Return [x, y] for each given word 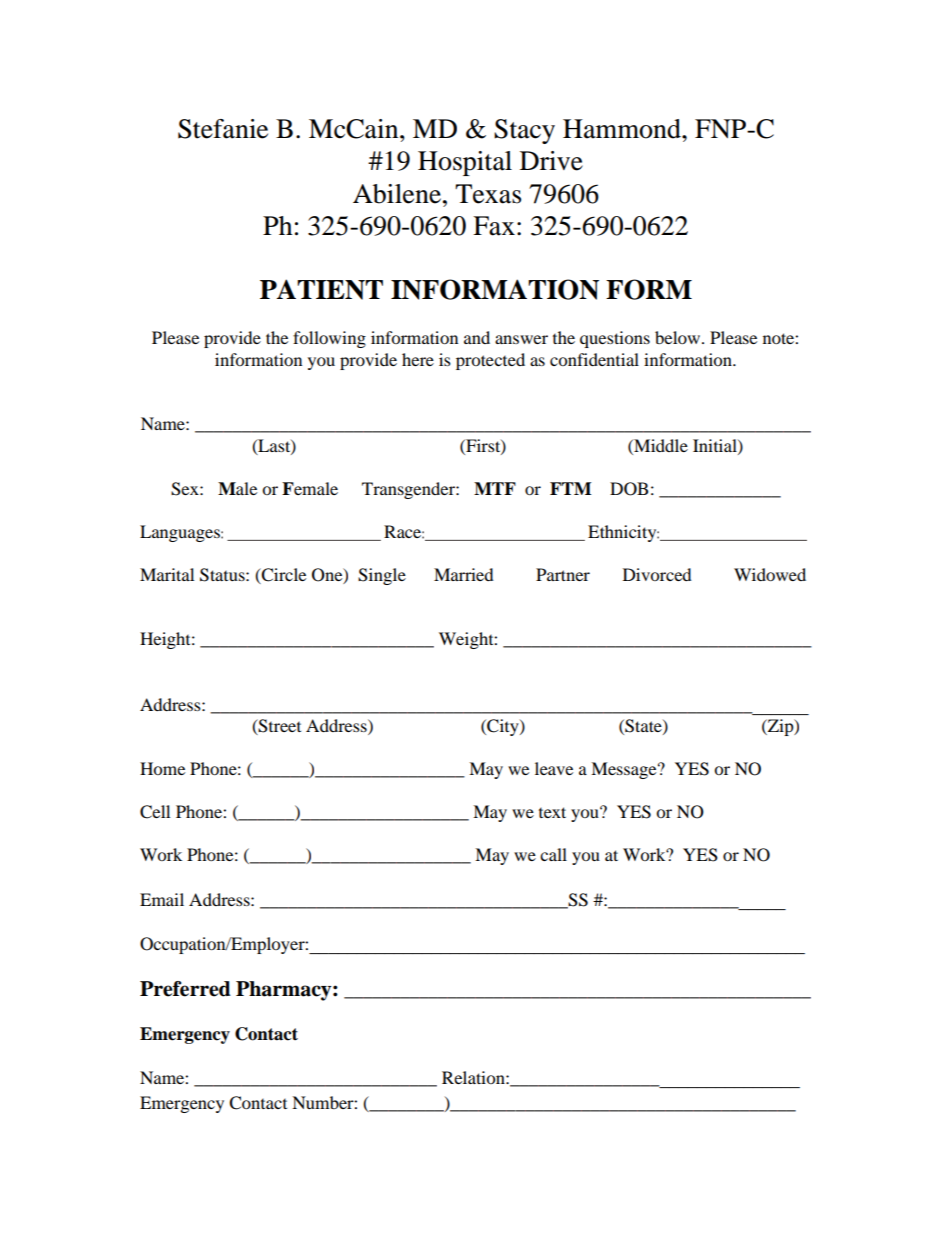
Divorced [657, 574]
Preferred [185, 989]
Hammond [623, 129]
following [329, 339]
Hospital [465, 163]
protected [490, 361]
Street [279, 727]
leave [554, 768]
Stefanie [223, 129]
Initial [716, 446]
